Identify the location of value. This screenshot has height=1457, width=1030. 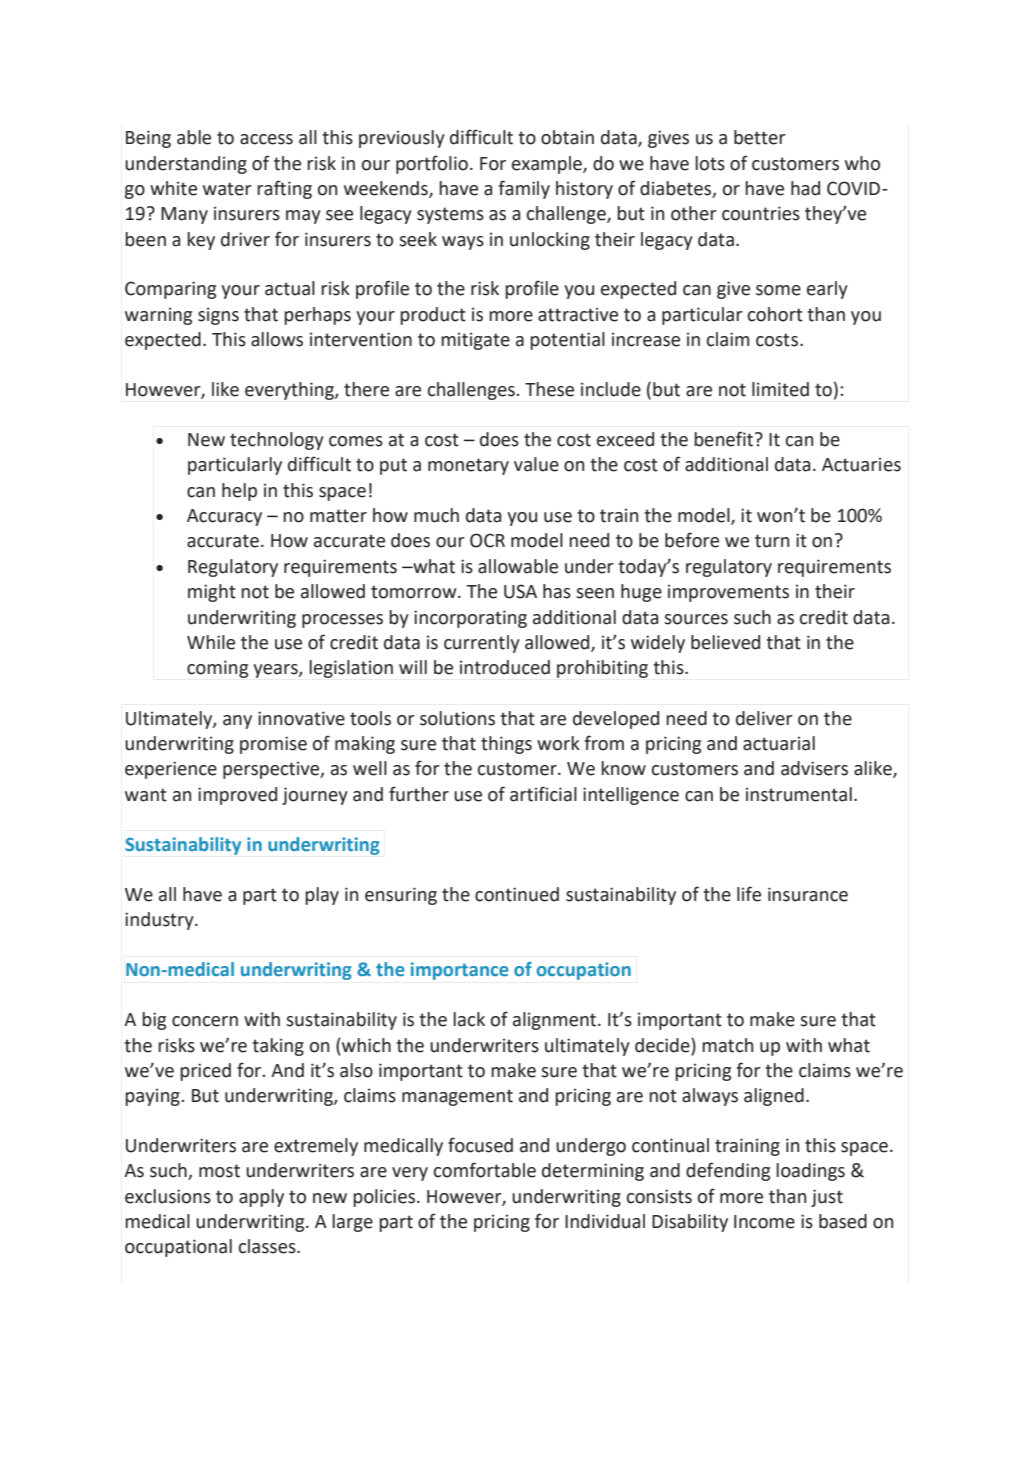
(536, 464).
